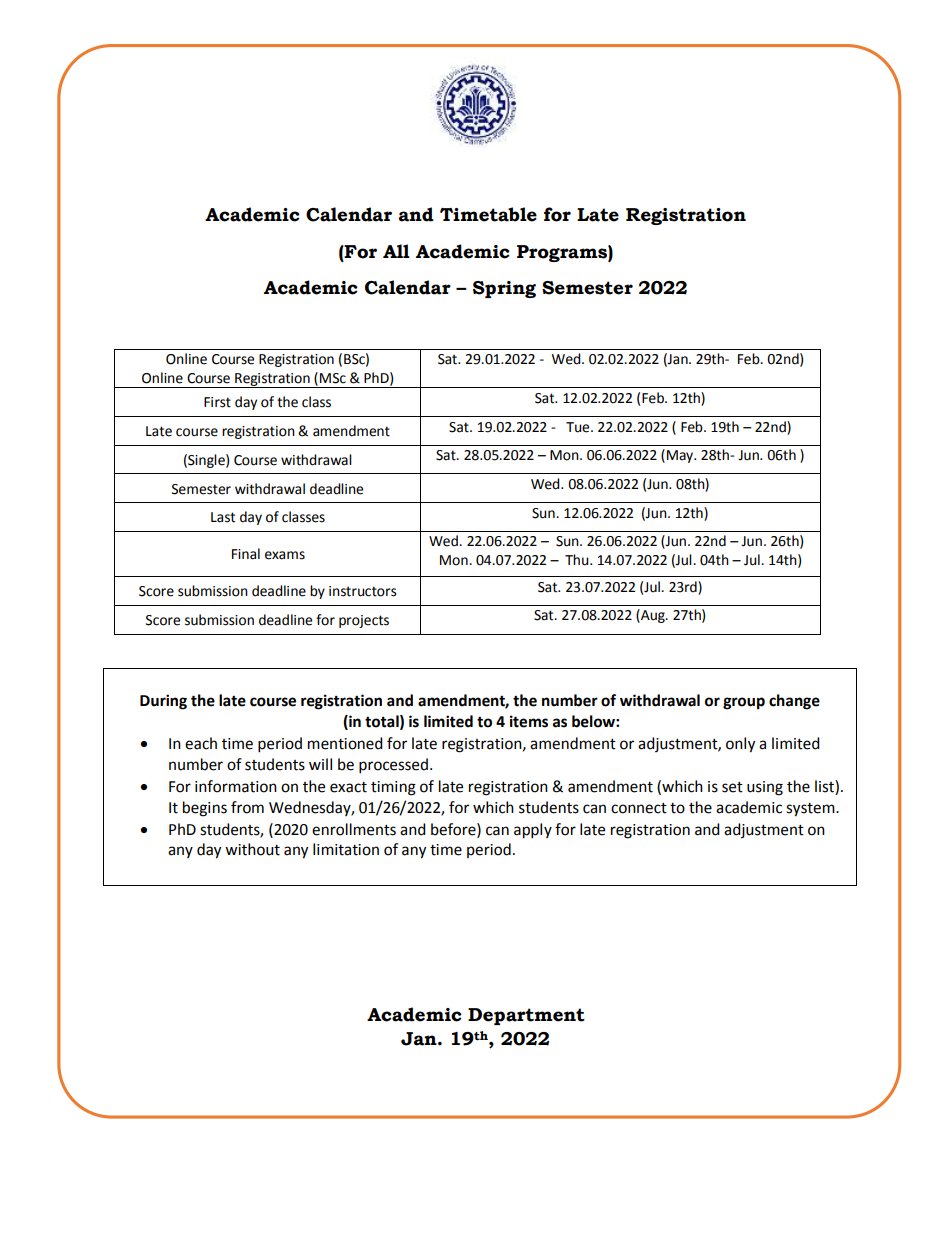 This screenshot has width=952, height=1233. Describe the element at coordinates (578, 560) in the screenshot. I see `Thu` at that location.
